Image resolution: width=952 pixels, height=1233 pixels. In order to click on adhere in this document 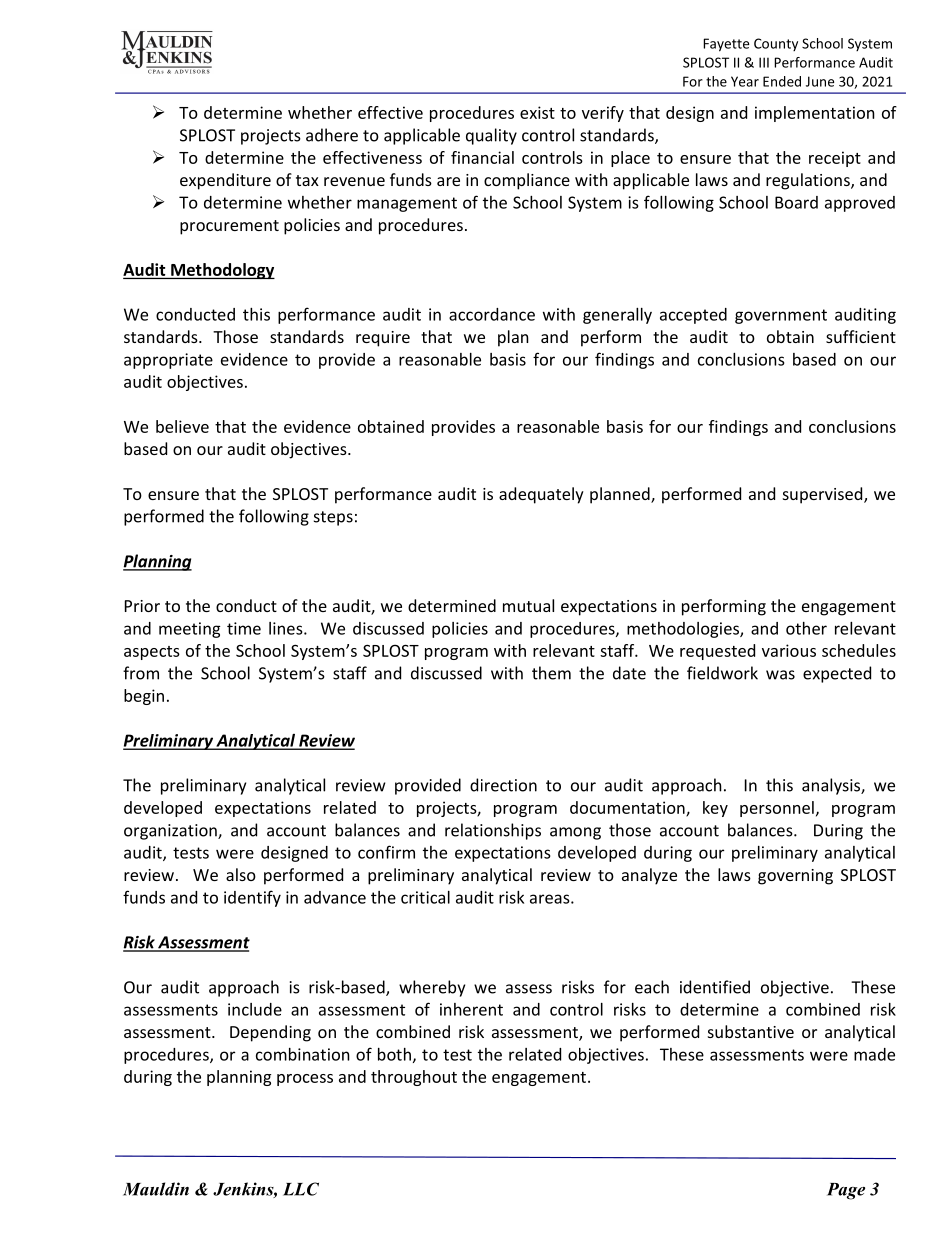, I will do `click(332, 135)`.
